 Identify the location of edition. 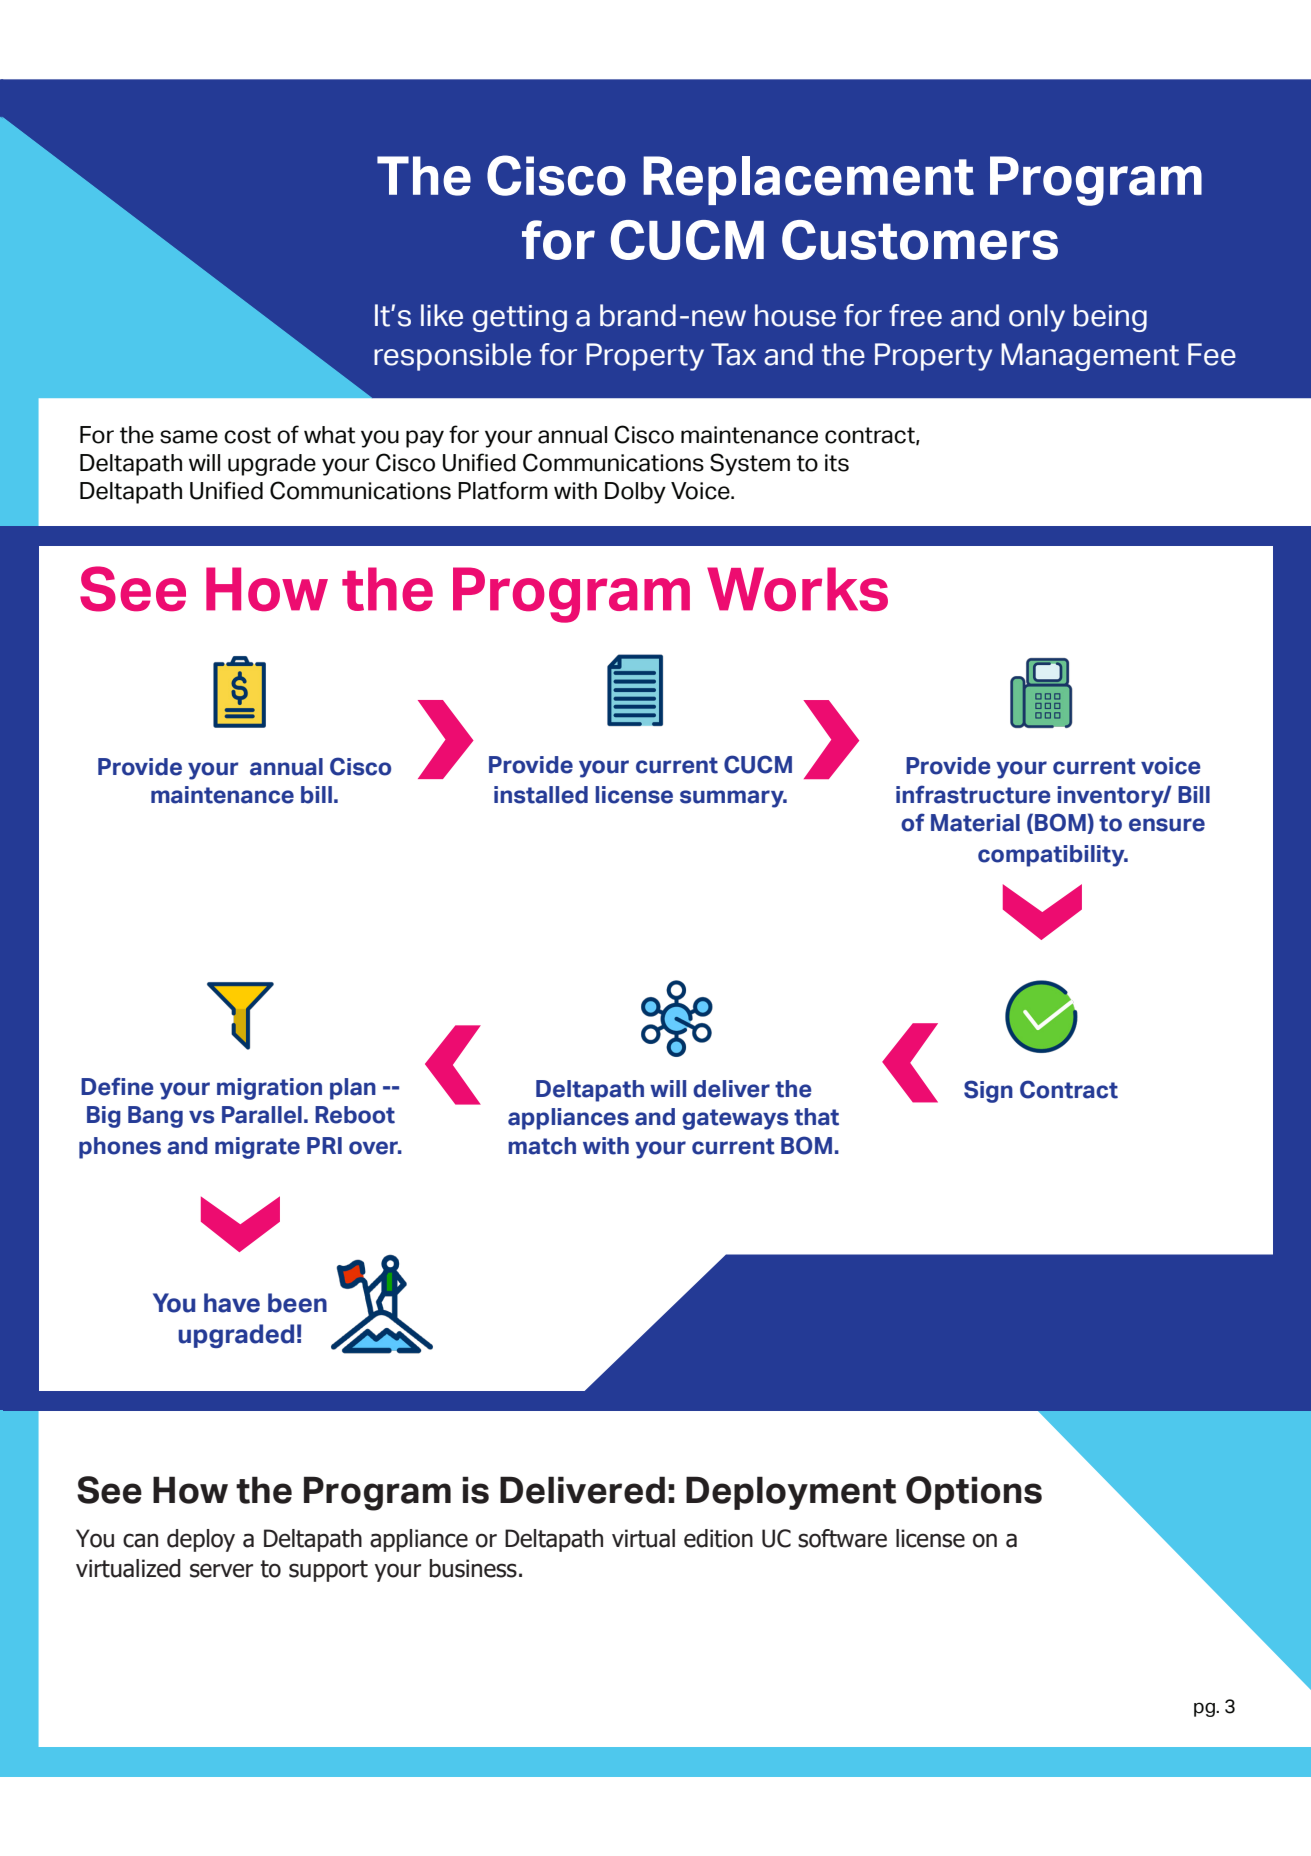
(718, 1538).
